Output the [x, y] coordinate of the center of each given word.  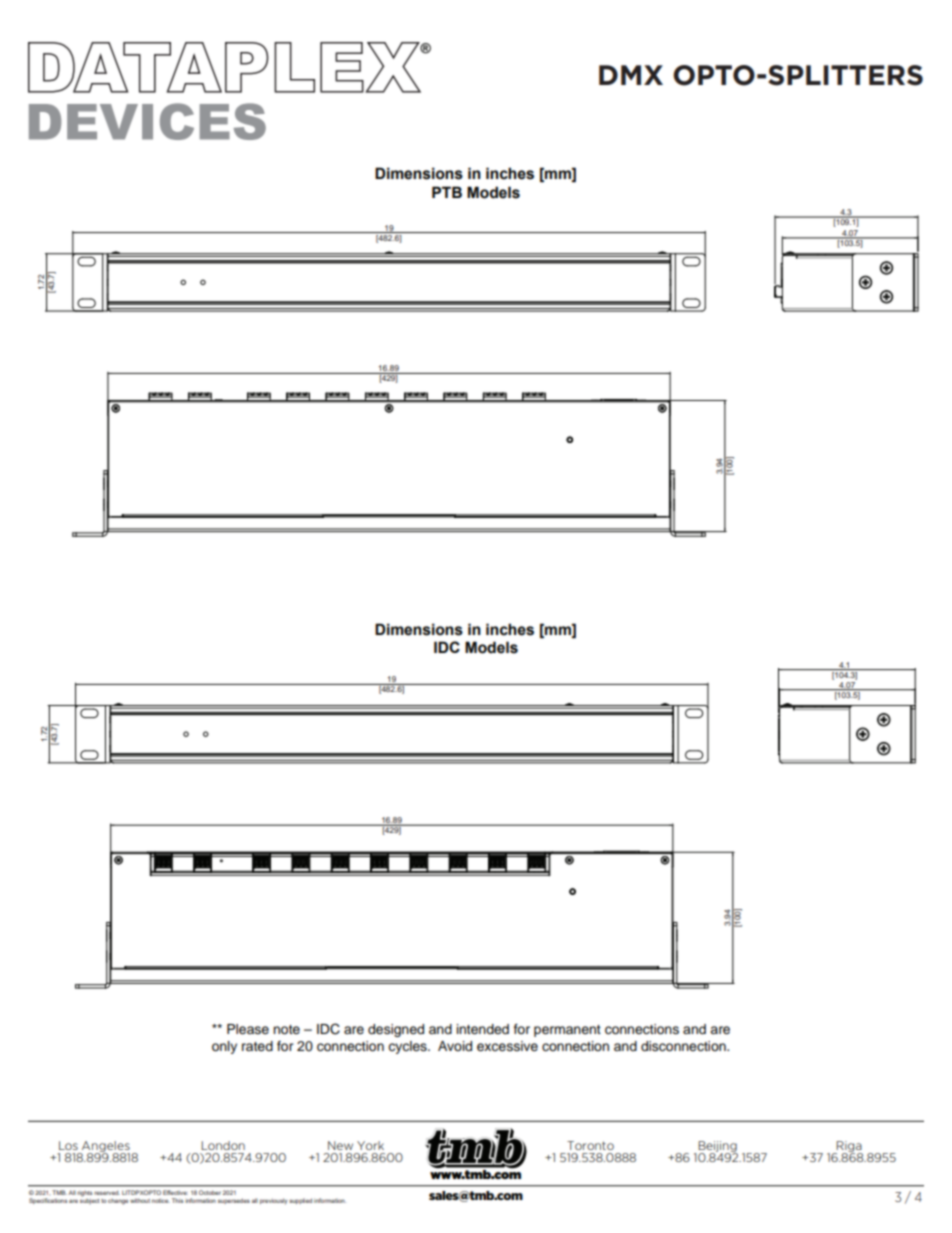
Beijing [717, 1147]
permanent [567, 1031]
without [140, 1200]
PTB [447, 192]
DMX [631, 75]
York [370, 1145]
